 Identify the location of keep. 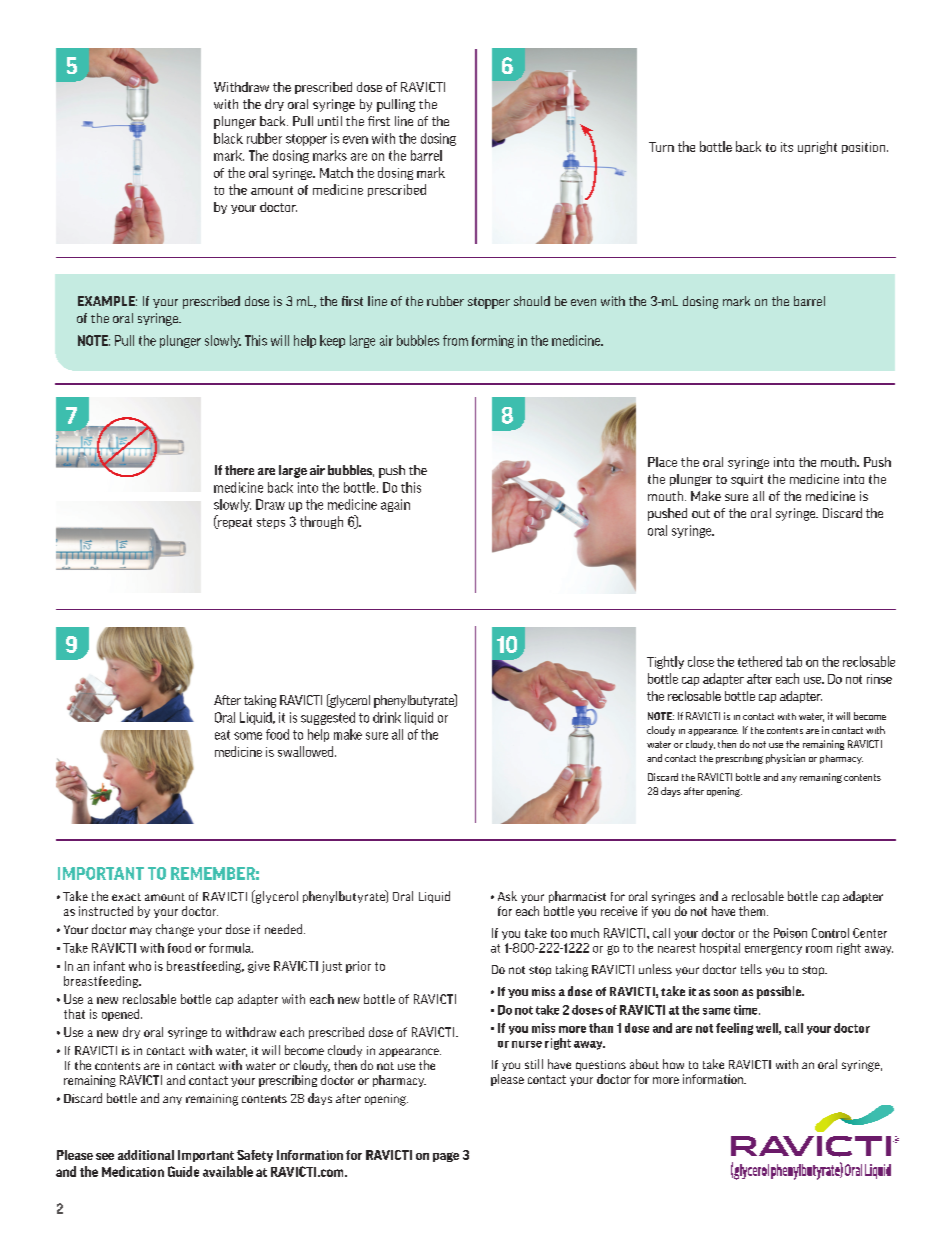
(332, 341).
